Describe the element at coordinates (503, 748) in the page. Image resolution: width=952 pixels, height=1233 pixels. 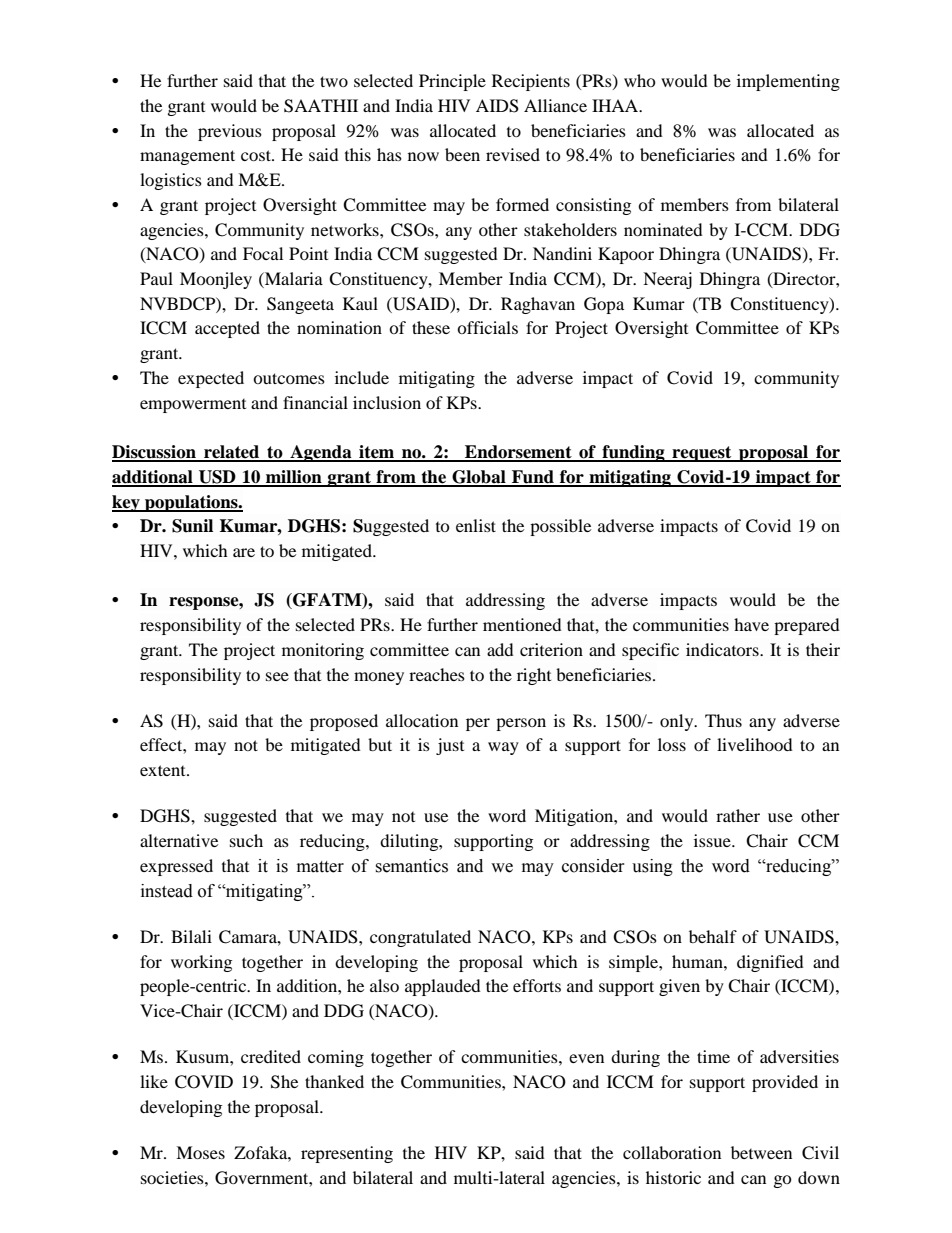
I see `way` at that location.
